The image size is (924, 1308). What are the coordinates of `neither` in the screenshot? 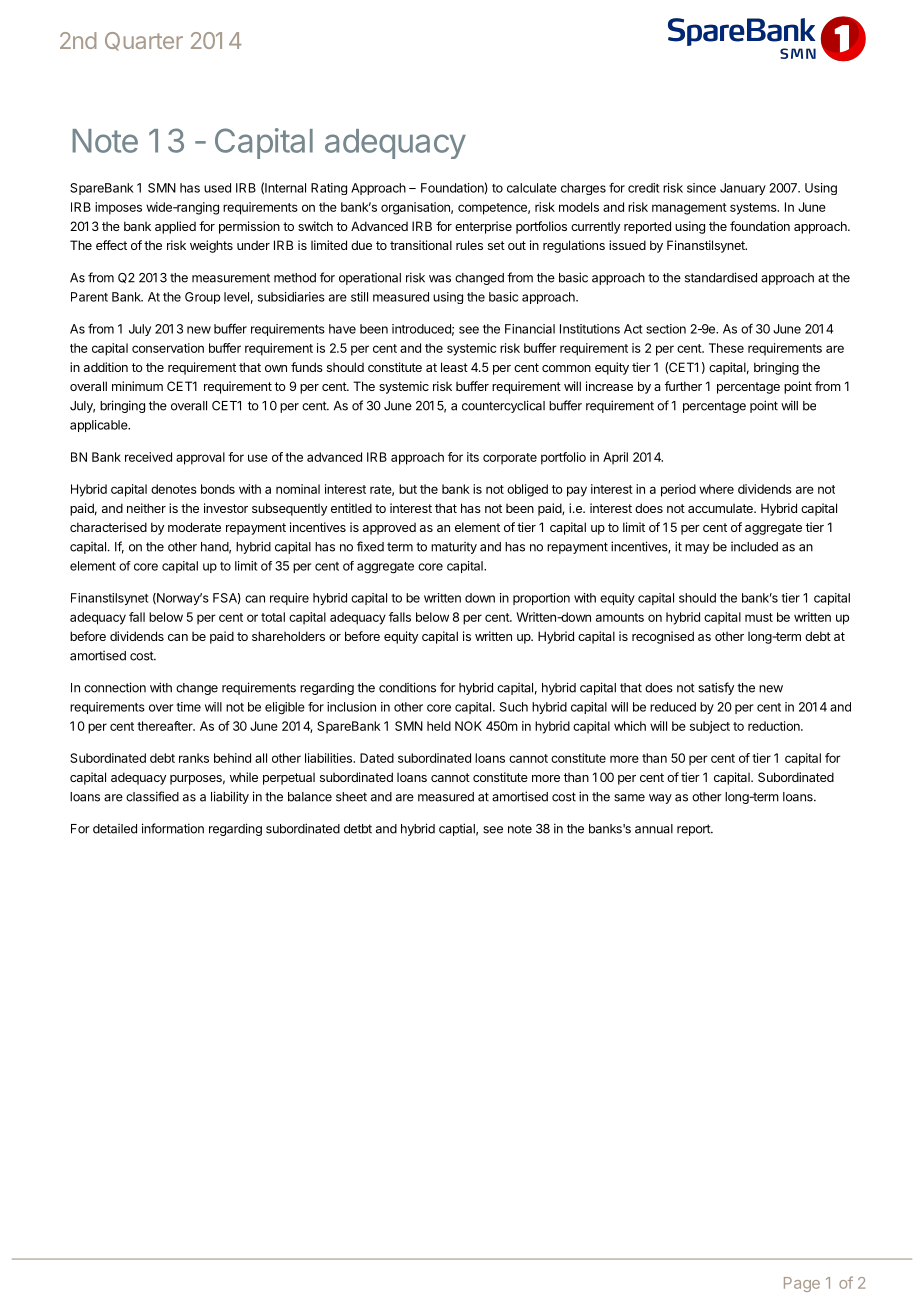 It's located at (146, 508).
